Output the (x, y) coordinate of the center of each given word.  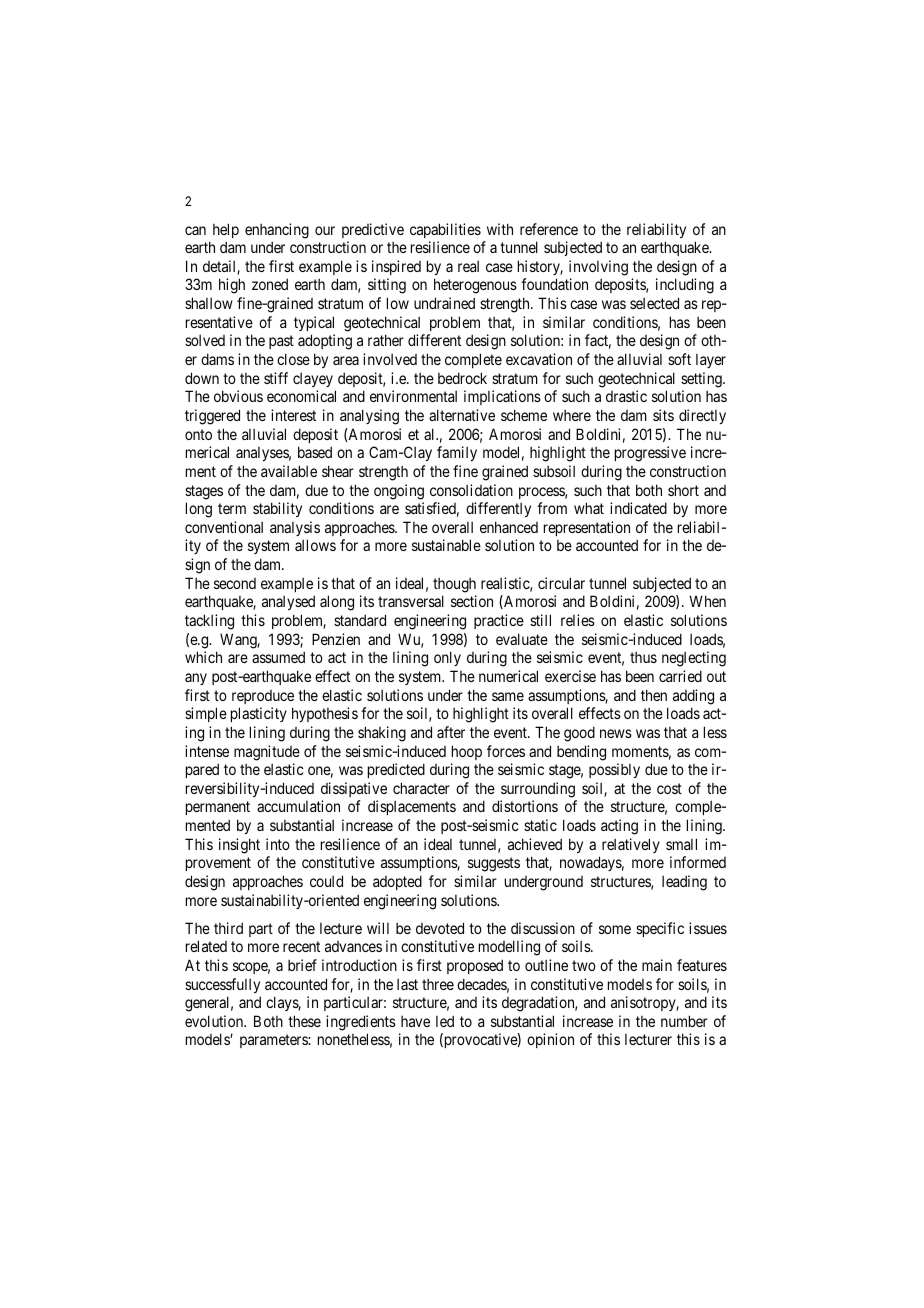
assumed (278, 657)
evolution (215, 1021)
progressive (650, 454)
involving (598, 268)
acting (619, 827)
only (447, 658)
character (421, 788)
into (278, 844)
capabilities (445, 230)
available (289, 471)
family (457, 453)
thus (643, 657)
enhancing (277, 231)
